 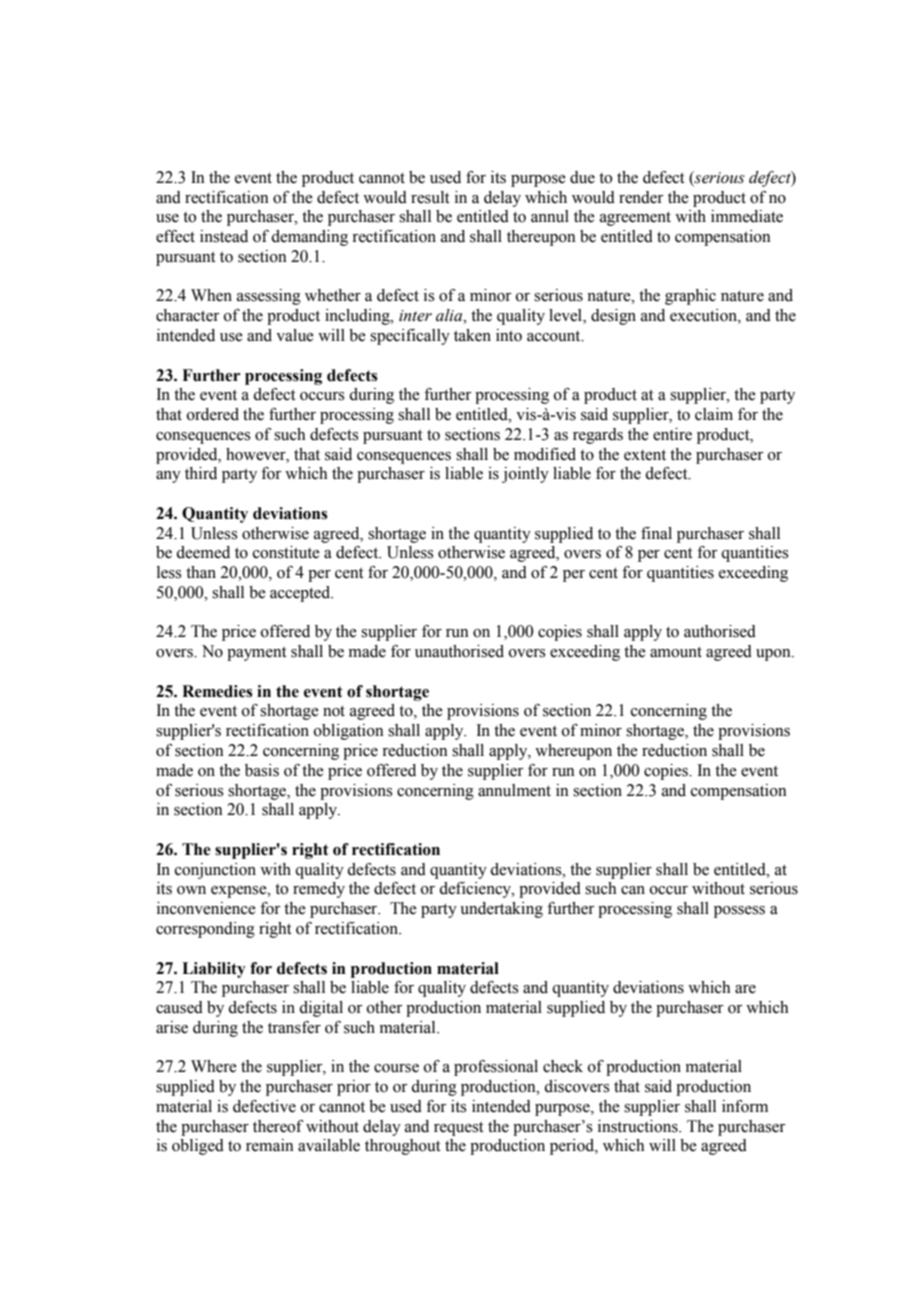 I want to click on payment, so click(x=256, y=654).
